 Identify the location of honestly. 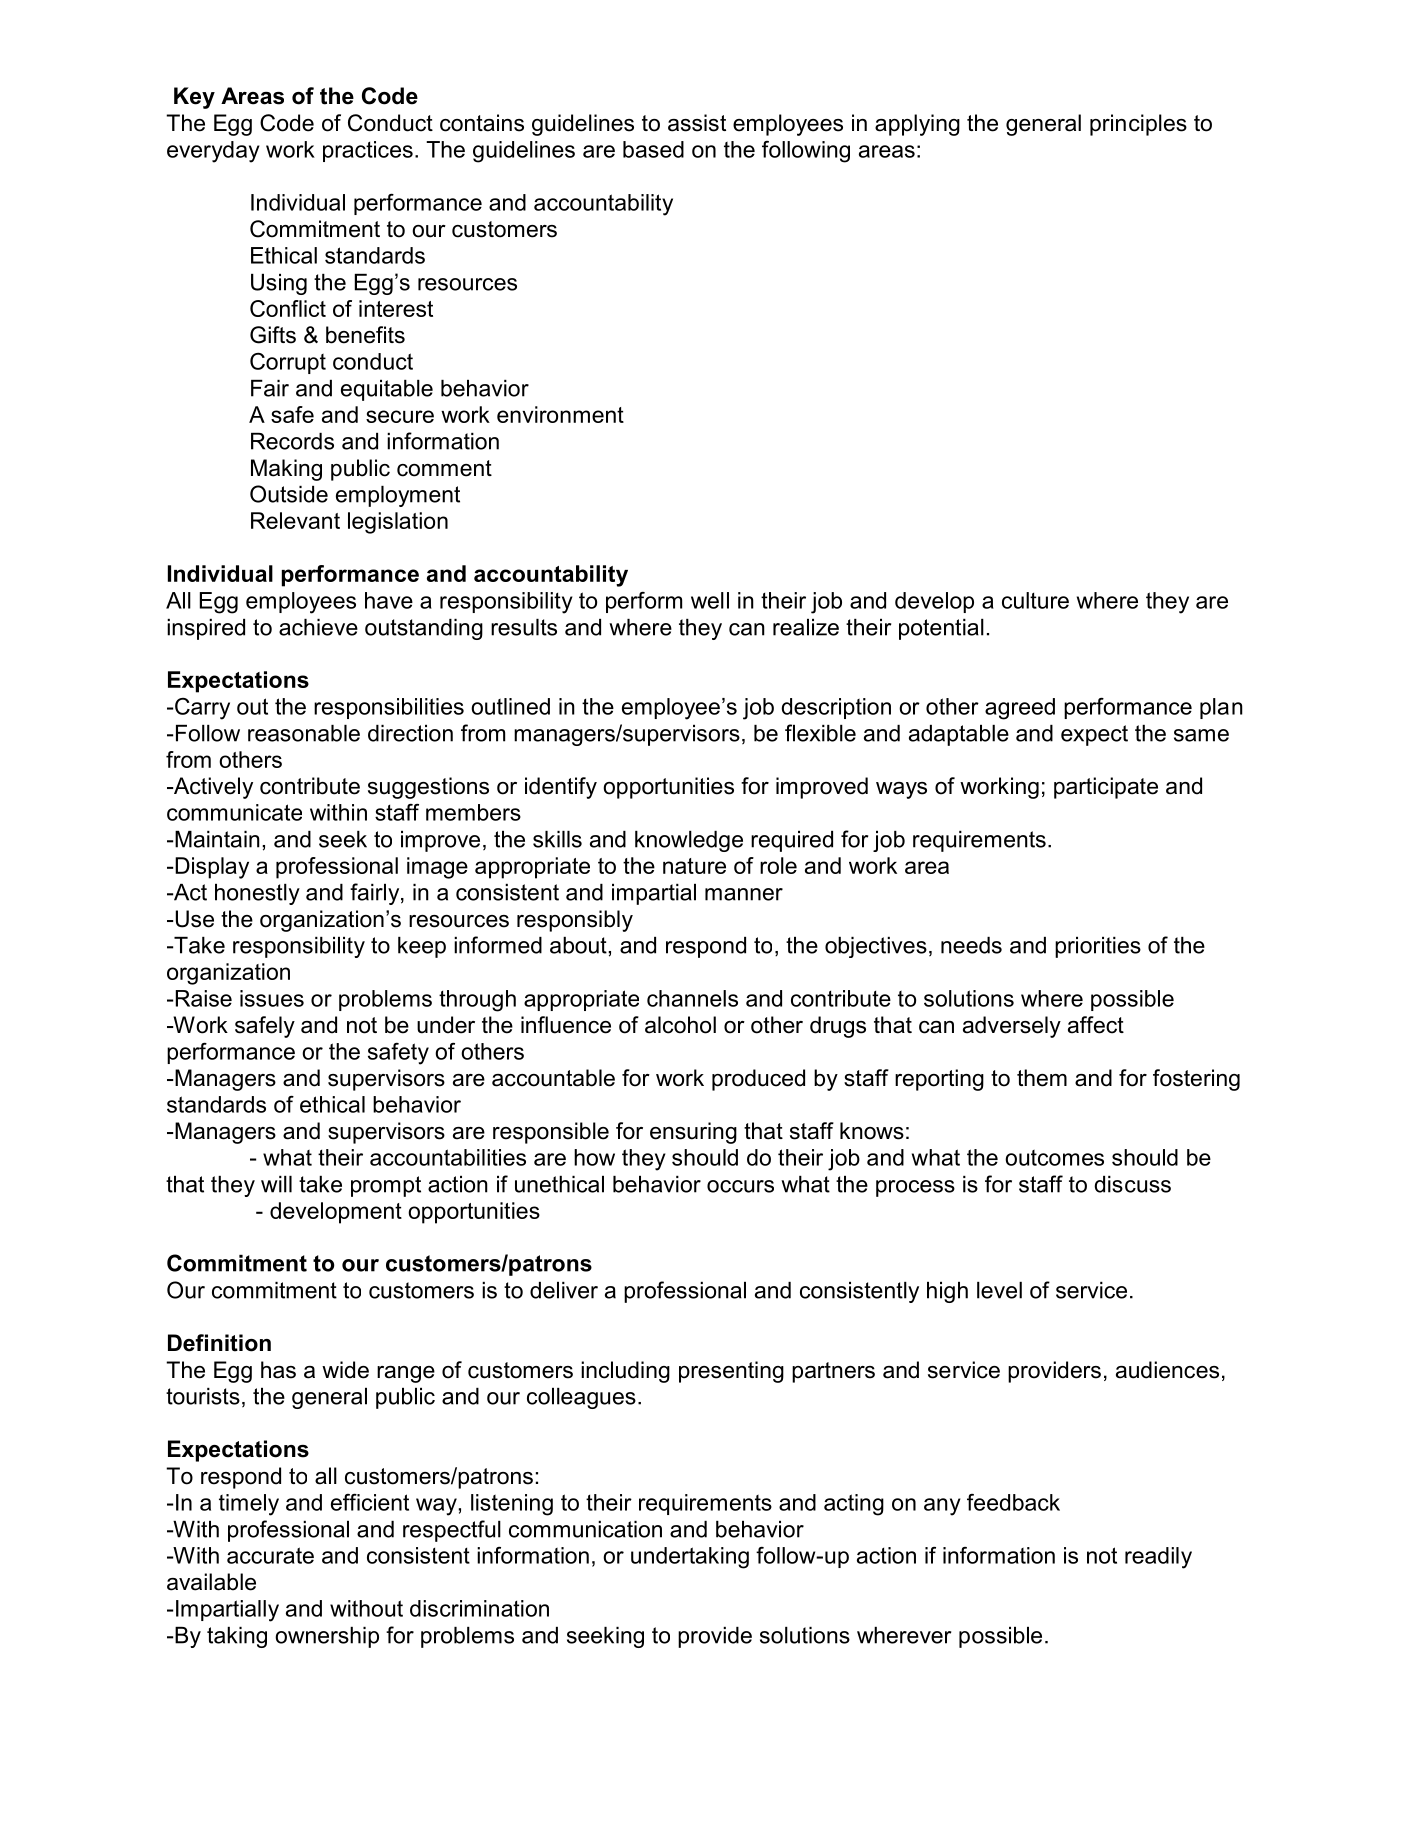
(257, 894).
